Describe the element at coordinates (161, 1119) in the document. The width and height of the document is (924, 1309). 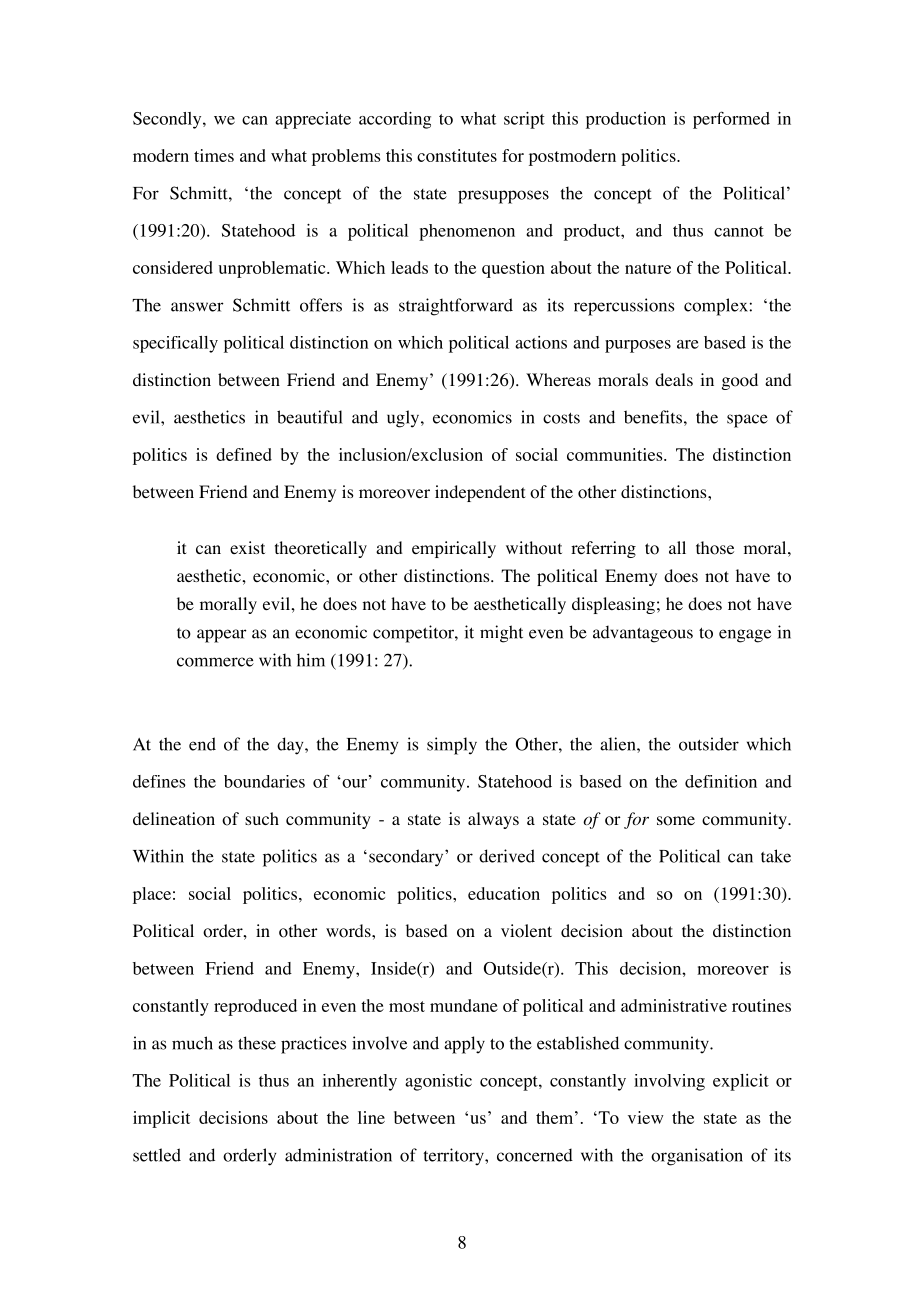
I see `implicit` at that location.
